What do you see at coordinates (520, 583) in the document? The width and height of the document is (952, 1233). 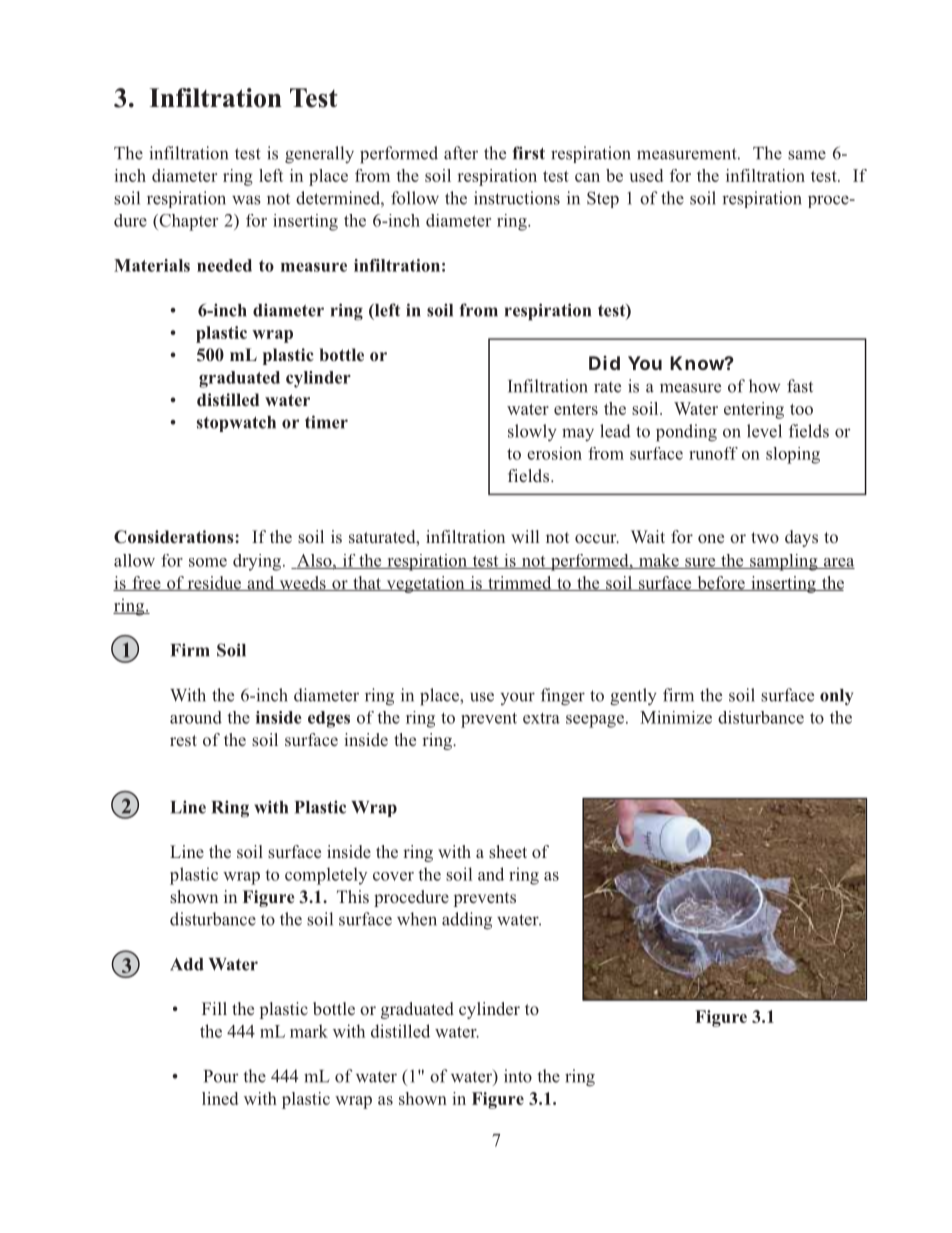 I see `trimmed` at bounding box center [520, 583].
